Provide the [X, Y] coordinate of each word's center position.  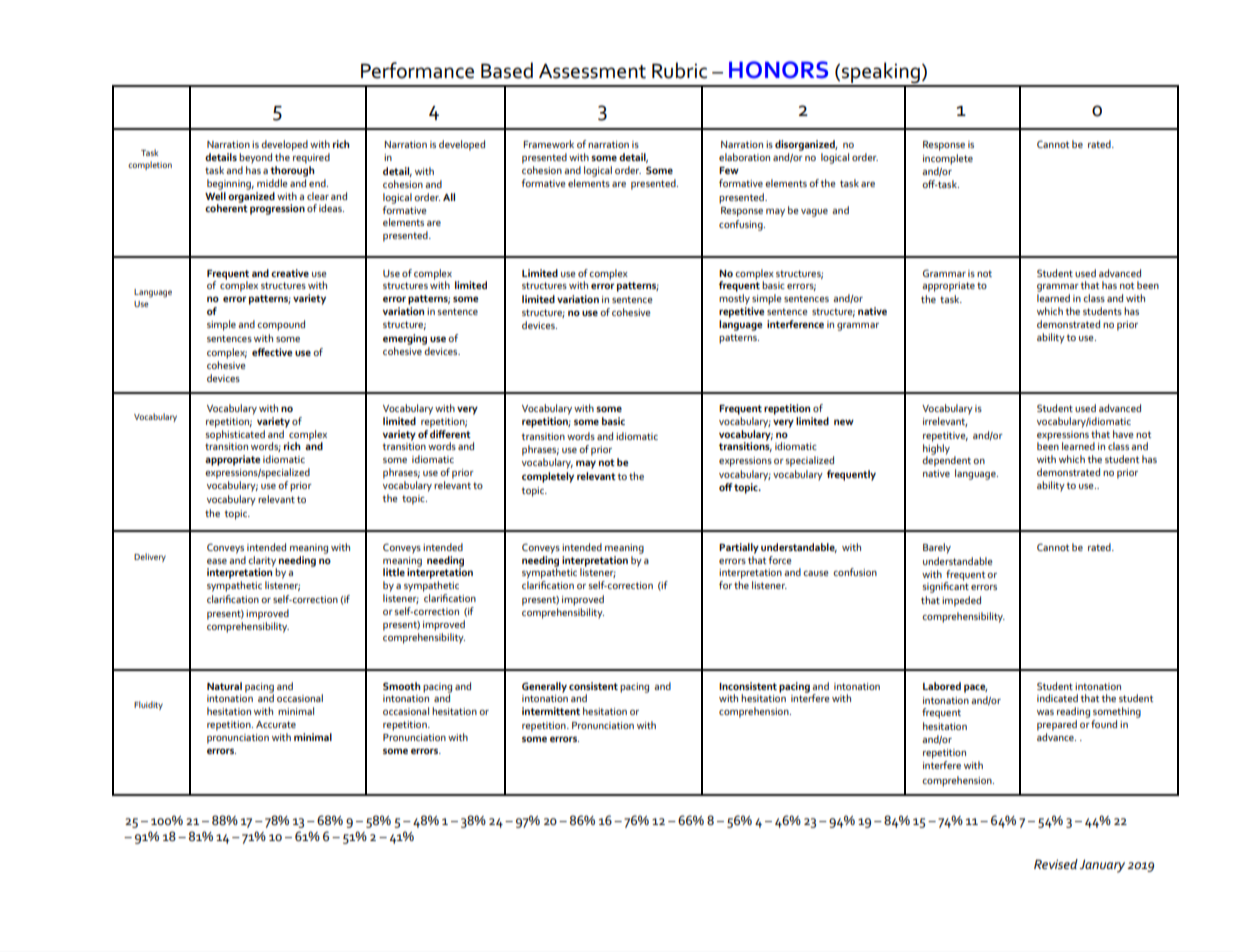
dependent [948, 460]
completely [548, 477]
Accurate [276, 724]
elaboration [744, 157]
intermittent [551, 711]
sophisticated [235, 434]
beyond [255, 158]
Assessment [592, 71]
